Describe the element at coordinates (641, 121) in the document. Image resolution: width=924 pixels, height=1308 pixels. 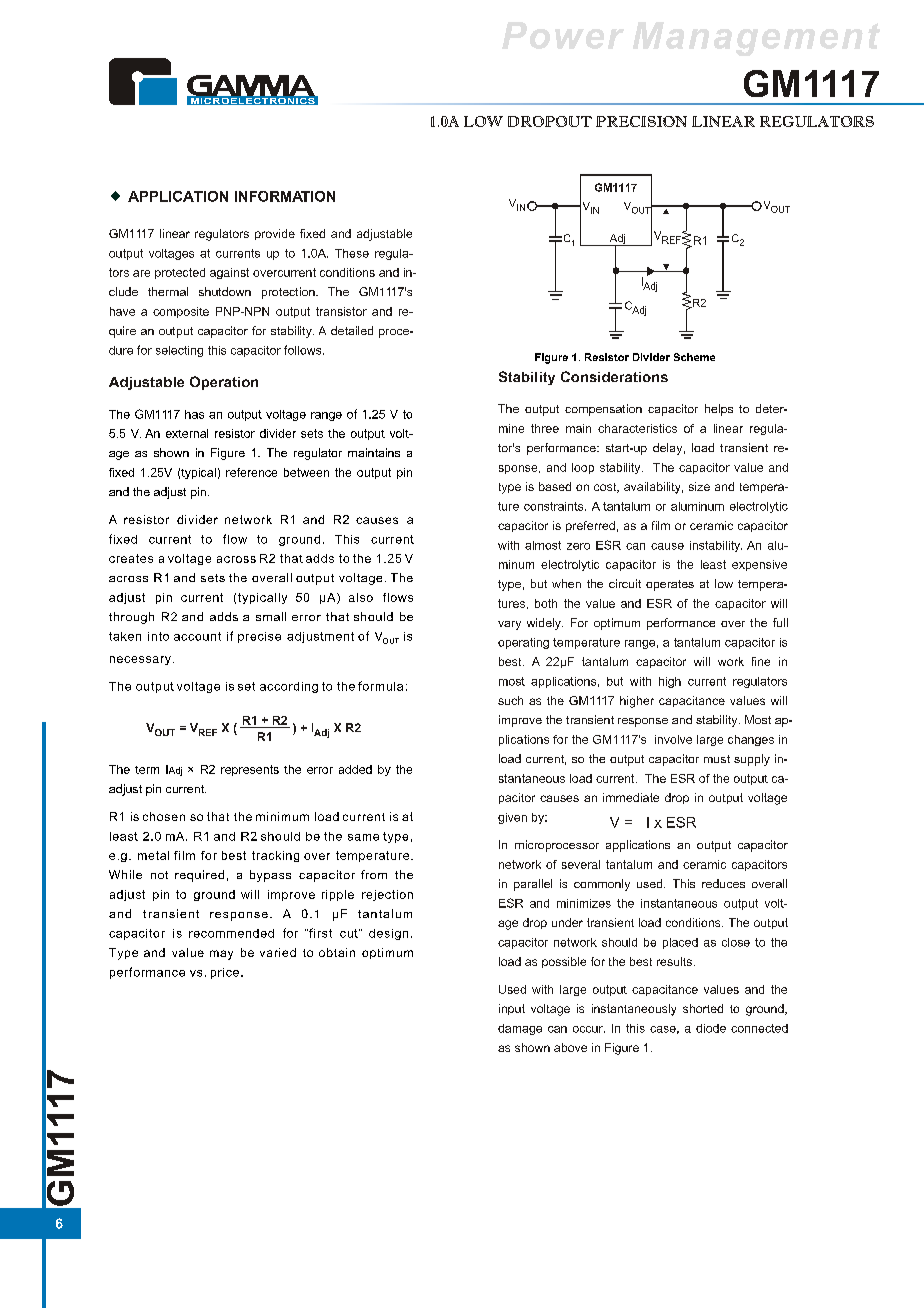
I see `PRECISION` at that location.
